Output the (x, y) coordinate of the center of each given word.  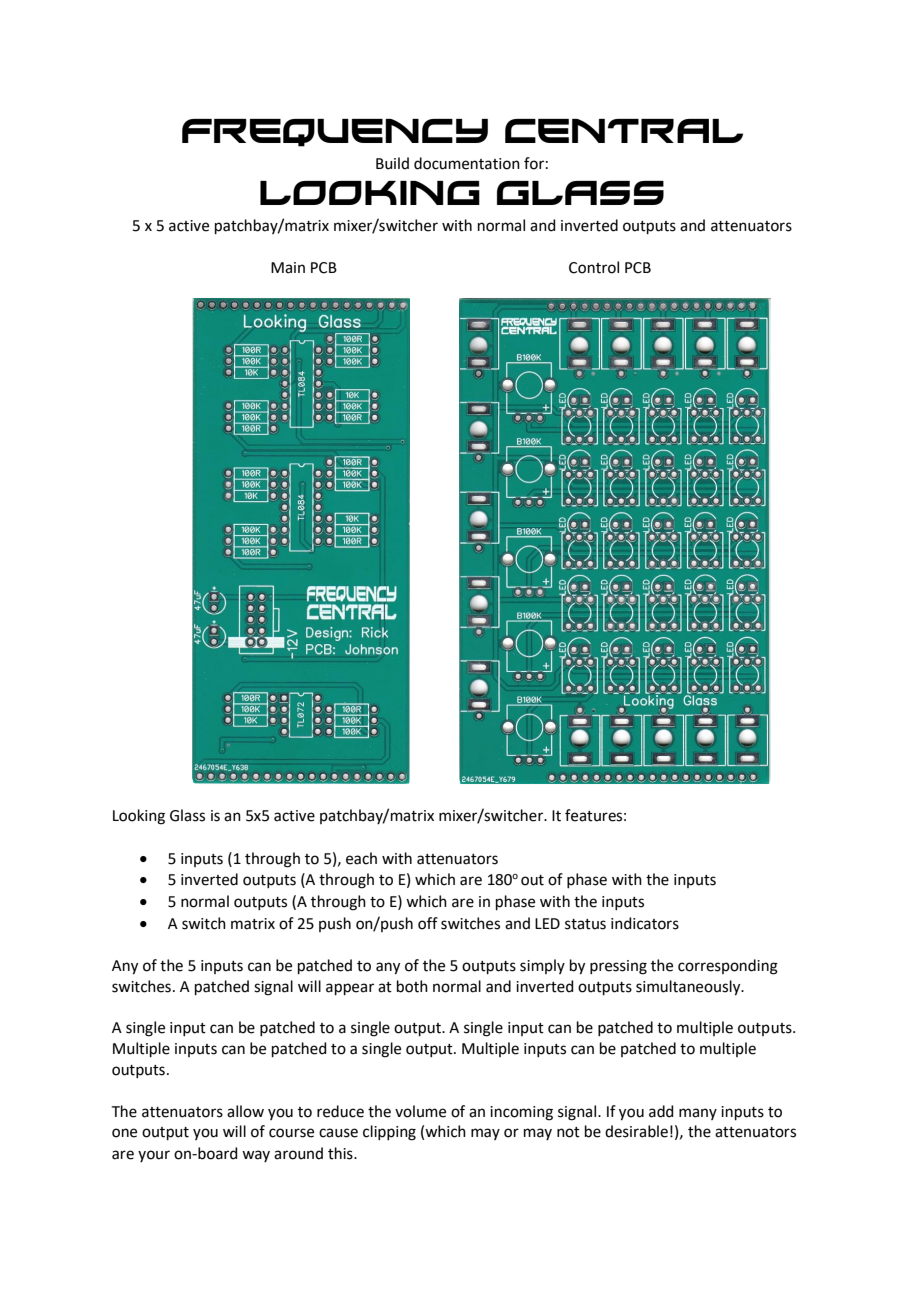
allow (245, 1111)
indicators (645, 923)
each (361, 858)
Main (288, 268)
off (428, 923)
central (624, 131)
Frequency (335, 133)
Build (392, 163)
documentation (467, 163)
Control (594, 267)
